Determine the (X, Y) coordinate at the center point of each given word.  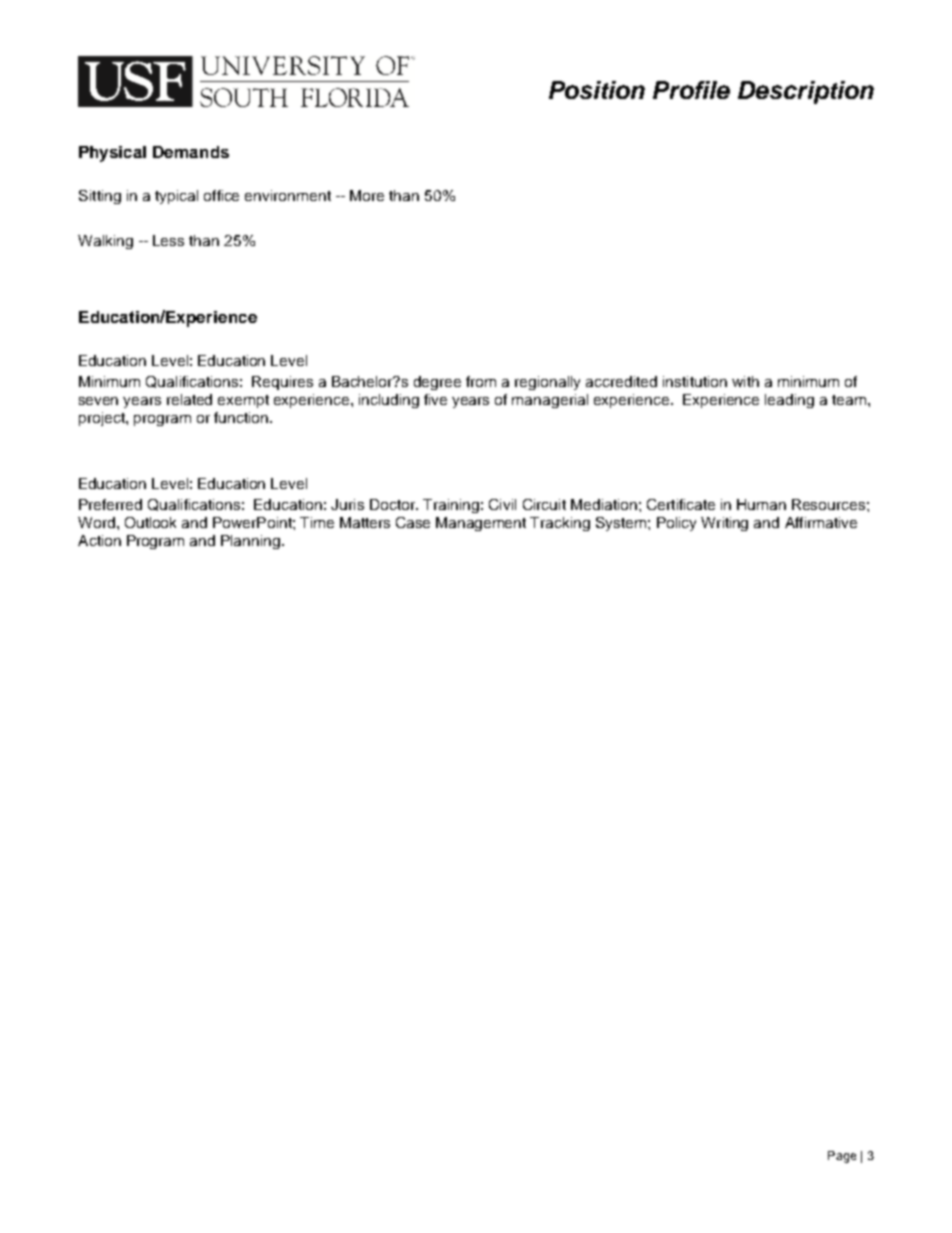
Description (806, 92)
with (745, 381)
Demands (191, 152)
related (189, 399)
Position (597, 90)
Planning (250, 542)
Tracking (560, 524)
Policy (676, 524)
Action (99, 540)
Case (413, 522)
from (481, 381)
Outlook (150, 522)
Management (481, 524)
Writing (724, 524)
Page (842, 1157)
